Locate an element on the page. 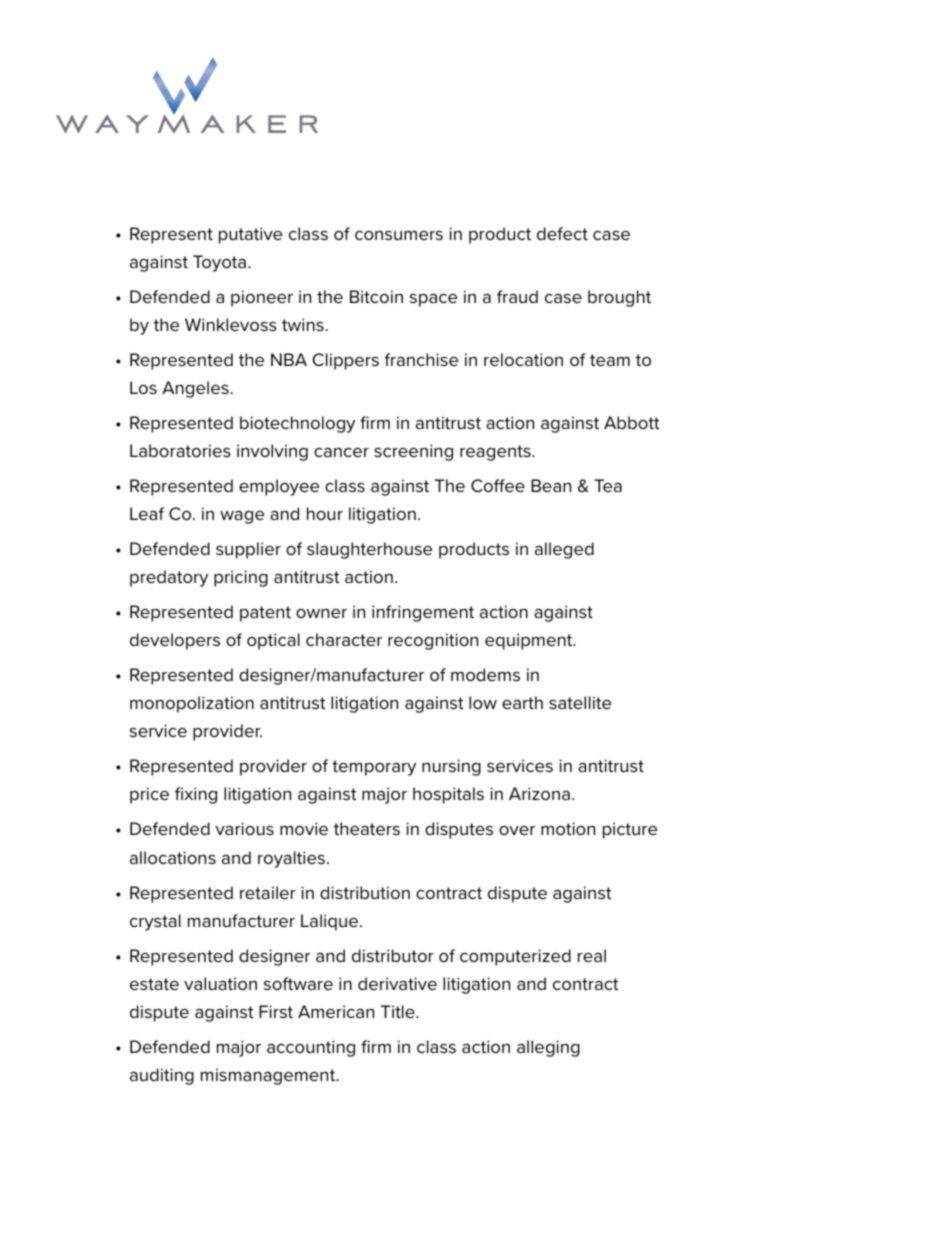 The width and height of the page is (952, 1233). Title is located at coordinates (399, 1011).
